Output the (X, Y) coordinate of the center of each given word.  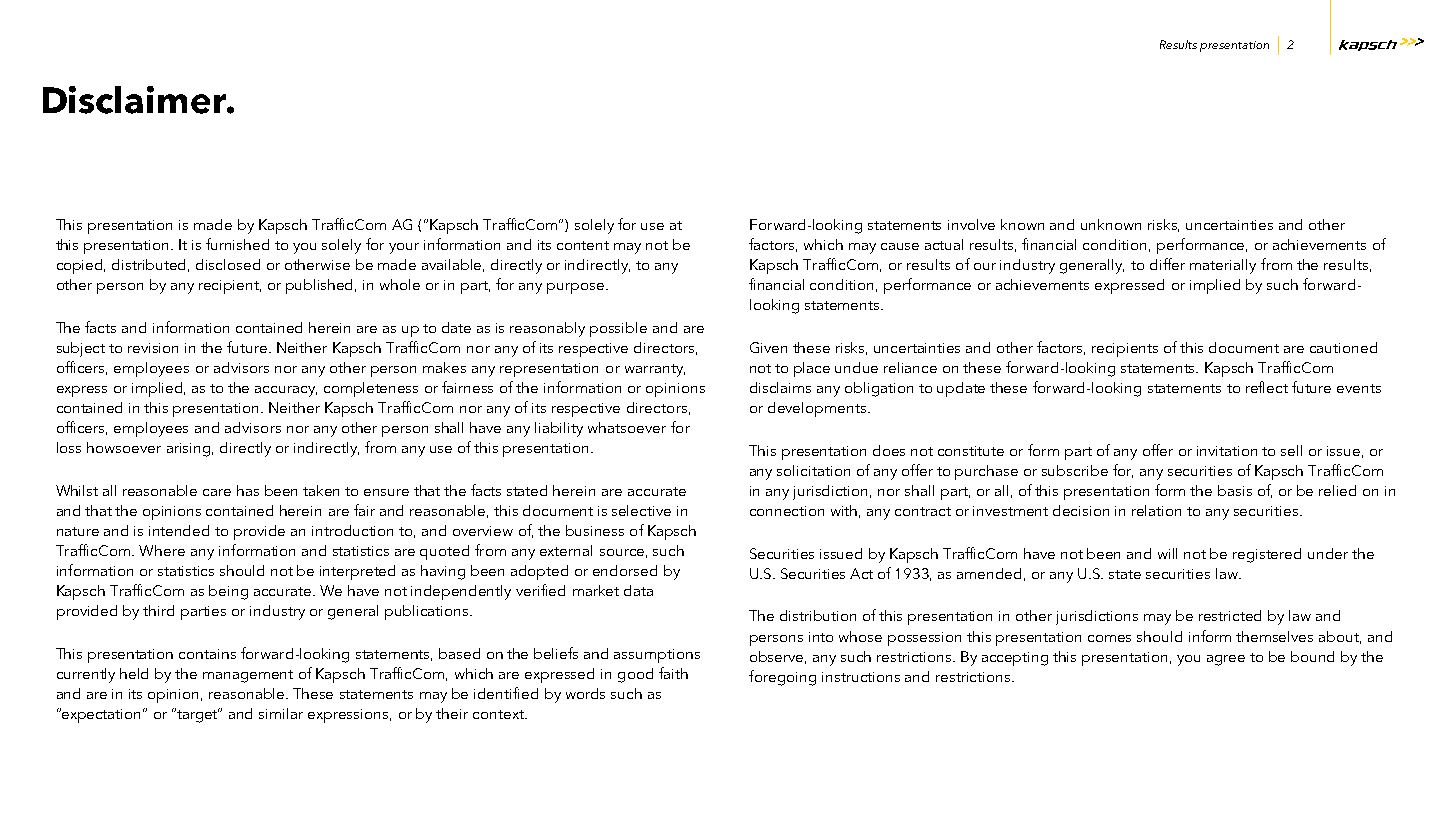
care (217, 492)
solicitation (813, 470)
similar (281, 713)
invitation (1227, 451)
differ (1167, 264)
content (583, 245)
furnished (237, 244)
